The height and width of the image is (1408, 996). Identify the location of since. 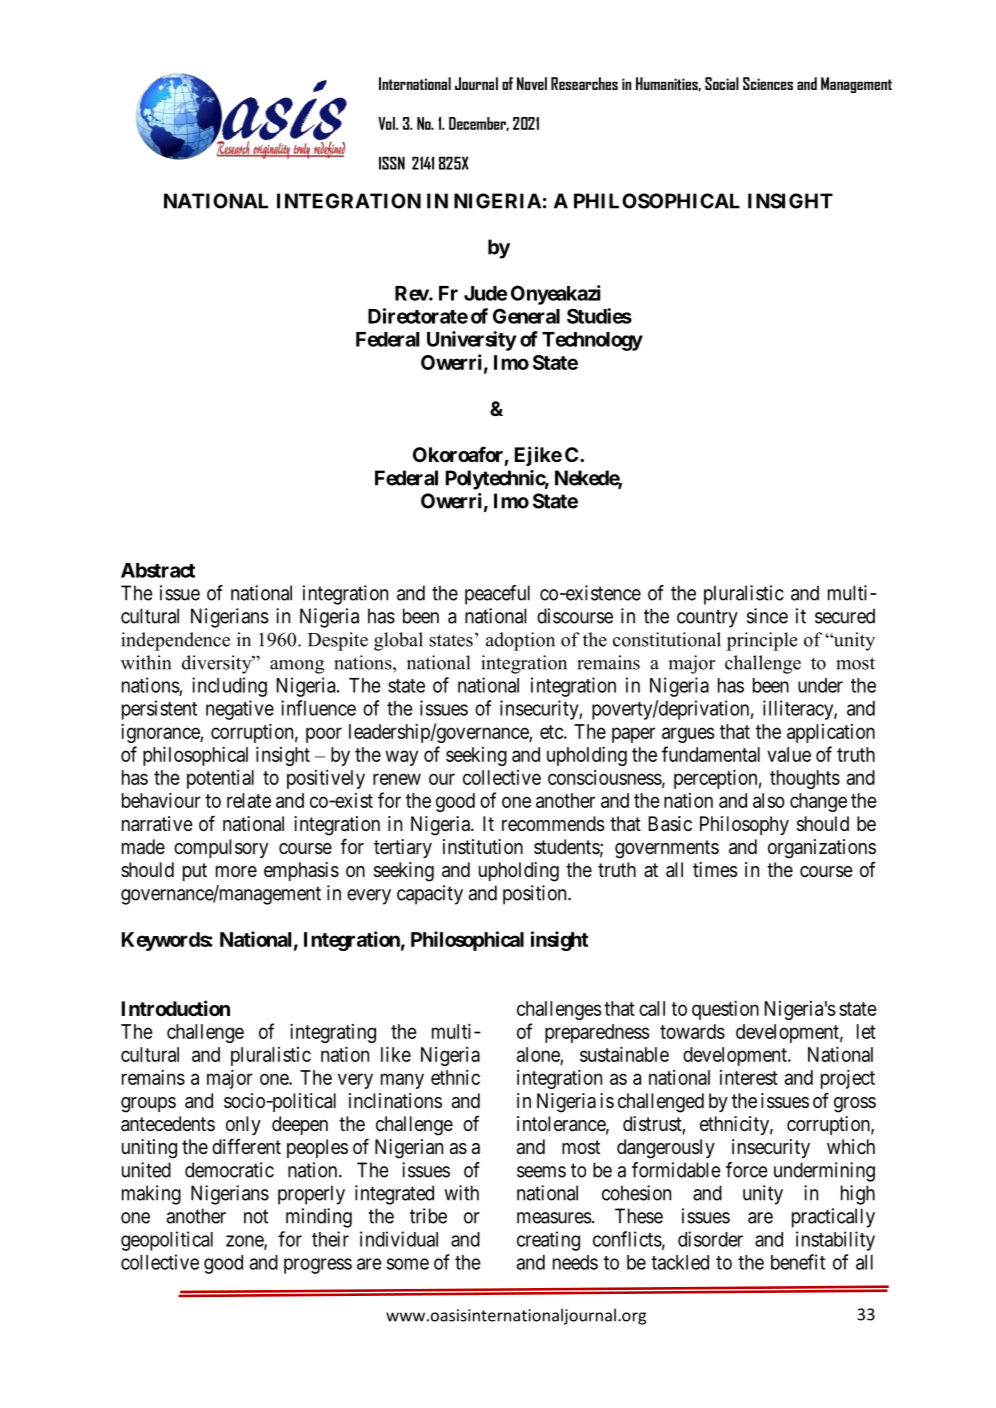
(767, 616).
